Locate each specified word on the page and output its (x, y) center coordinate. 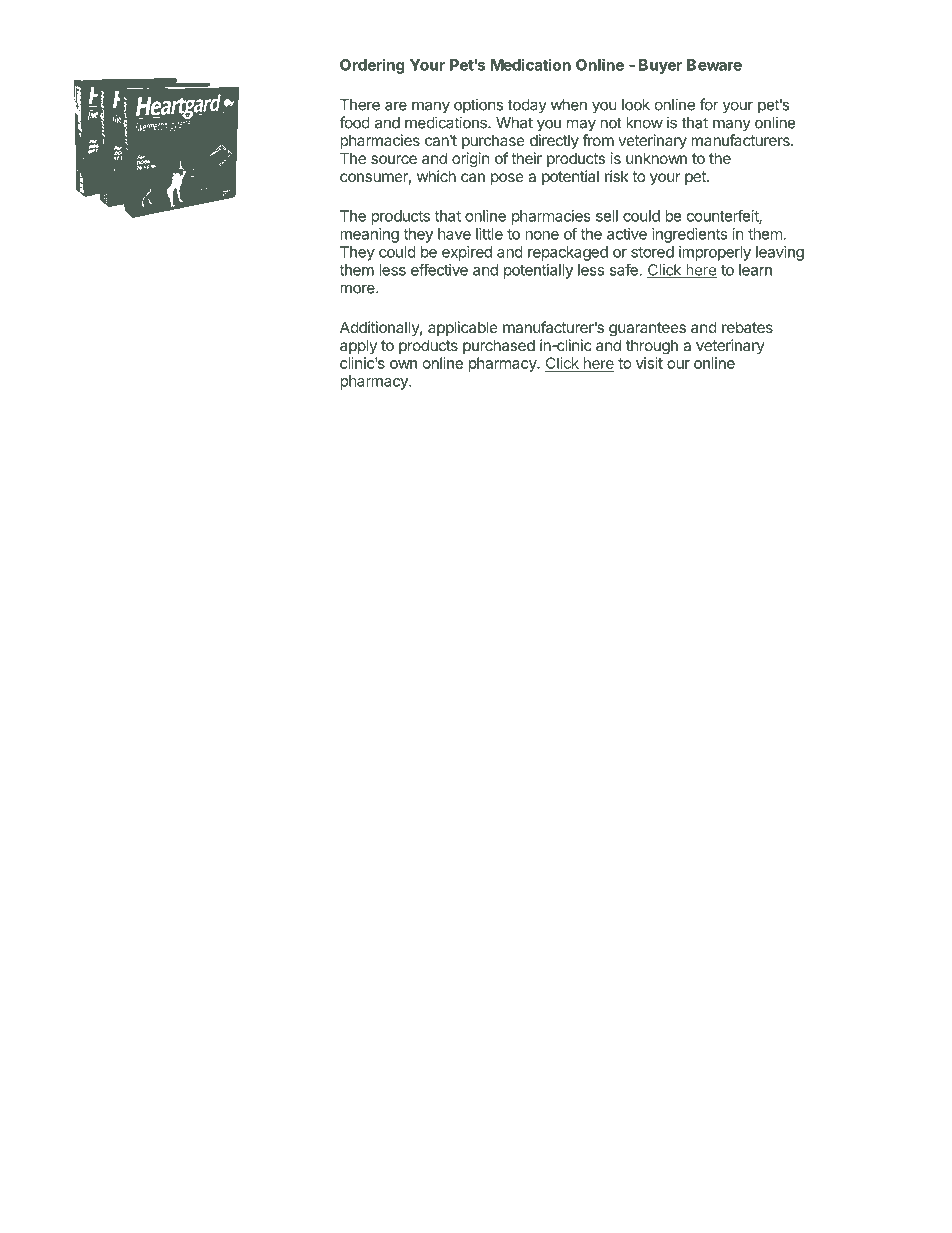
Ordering (372, 66)
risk (616, 176)
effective (439, 269)
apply (358, 346)
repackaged (568, 253)
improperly (715, 253)
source (394, 159)
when (569, 105)
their (526, 158)
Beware (714, 65)
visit (649, 363)
